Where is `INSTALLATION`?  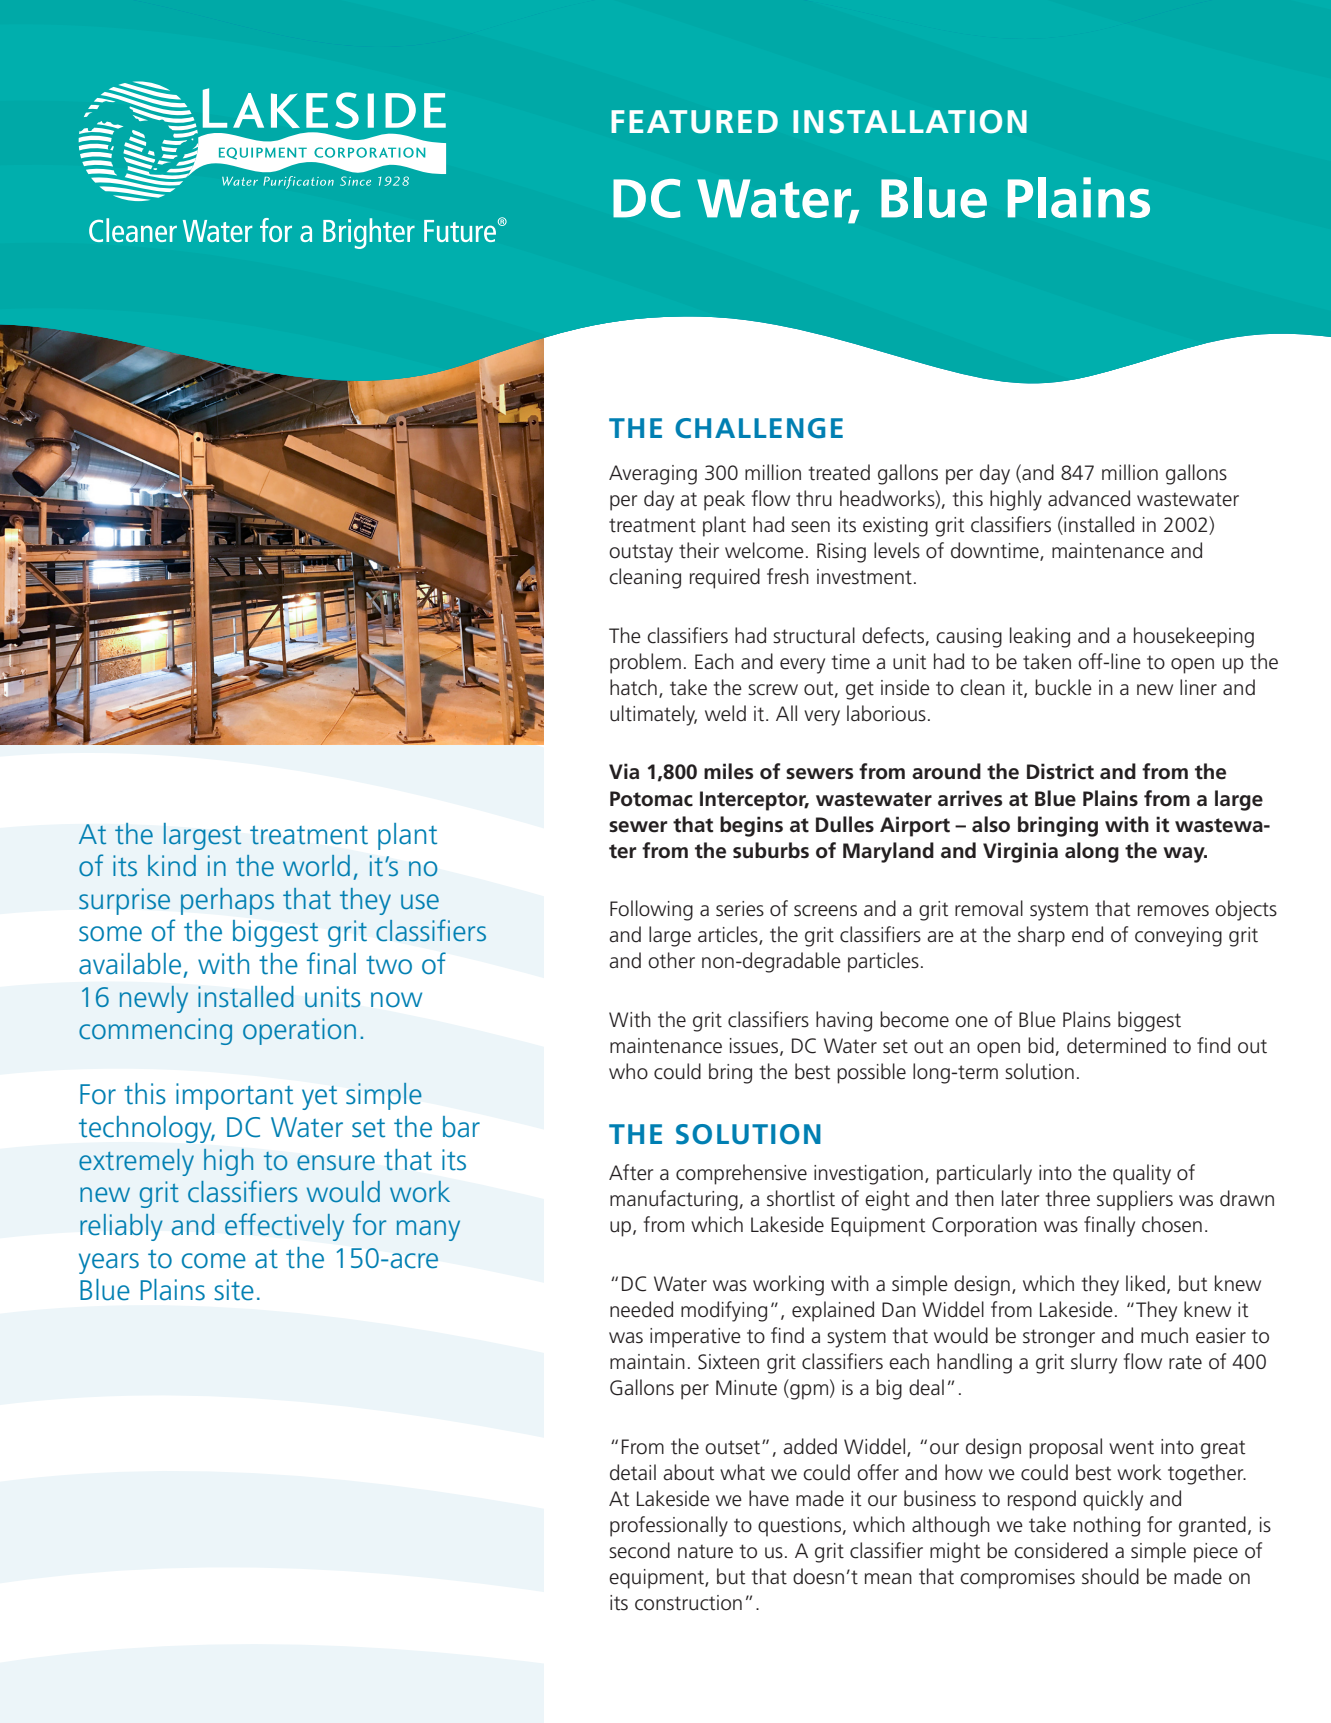
INSTALLATION is located at coordinates (910, 122).
